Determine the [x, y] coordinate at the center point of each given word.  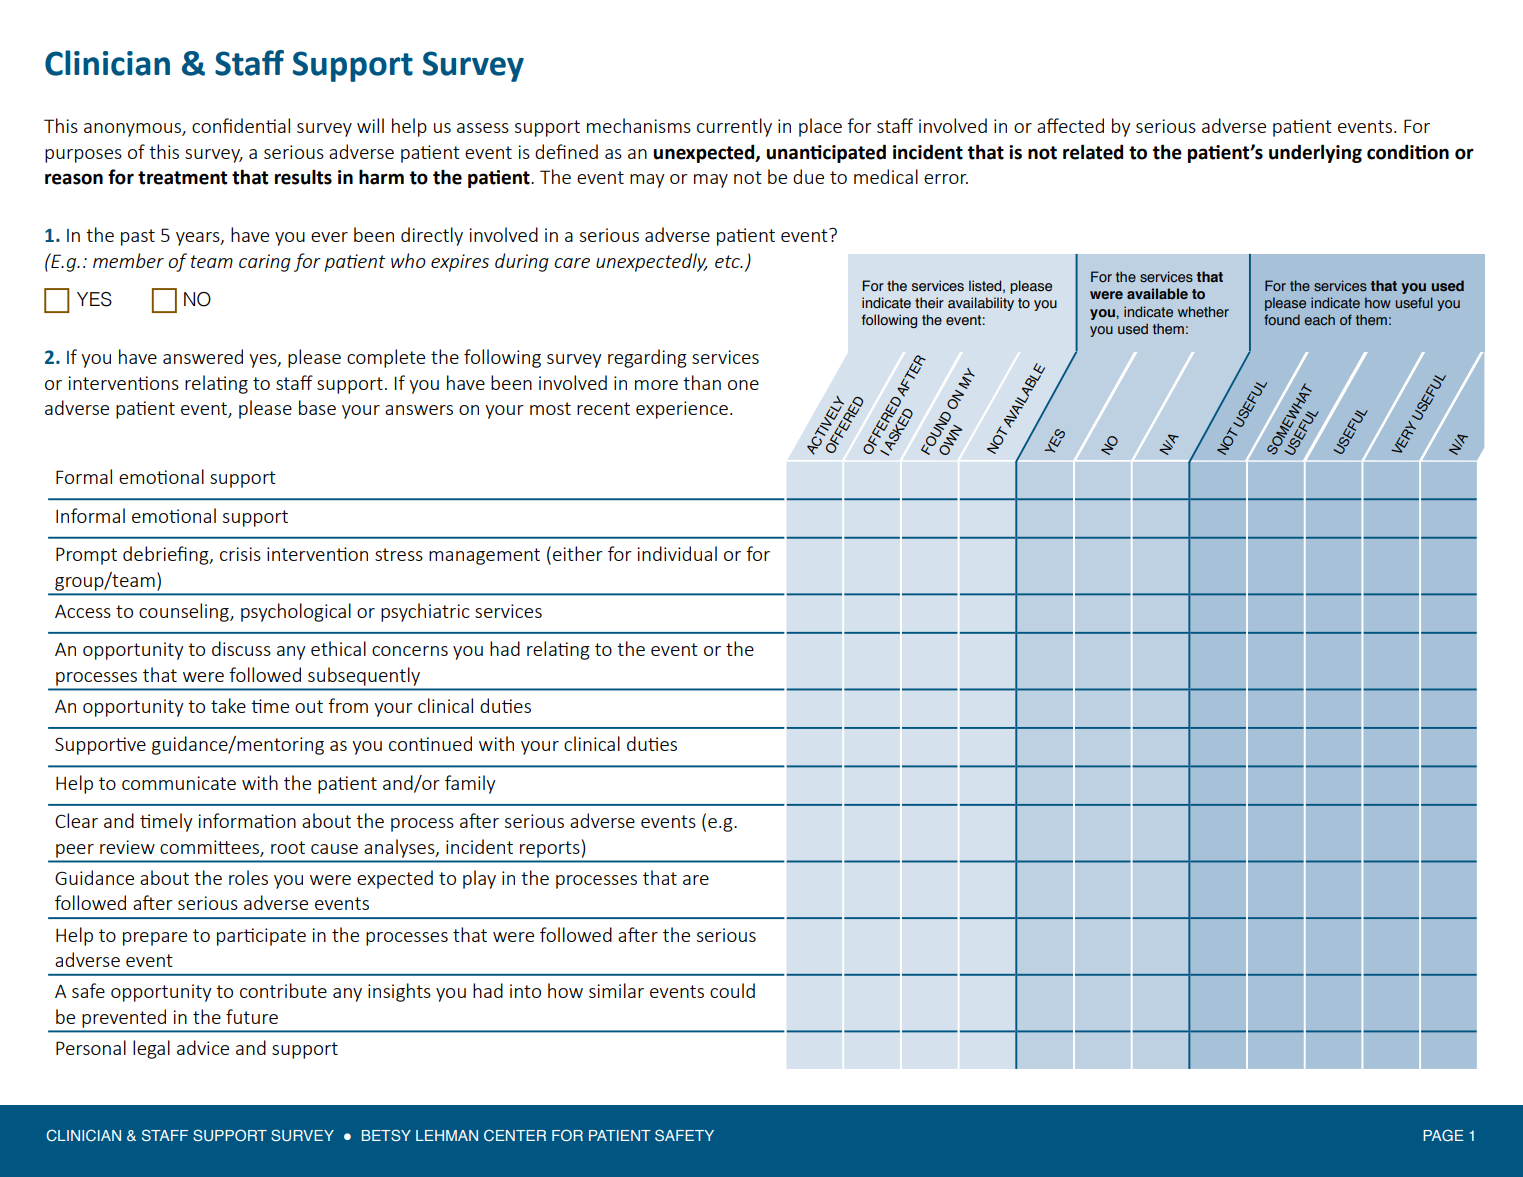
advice [203, 1047]
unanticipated [826, 153]
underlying [1315, 153]
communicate [179, 783]
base [317, 407]
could [732, 990]
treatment [182, 178]
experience [682, 410]
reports [549, 849]
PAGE [1443, 1135]
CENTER [515, 1135]
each [1319, 319]
